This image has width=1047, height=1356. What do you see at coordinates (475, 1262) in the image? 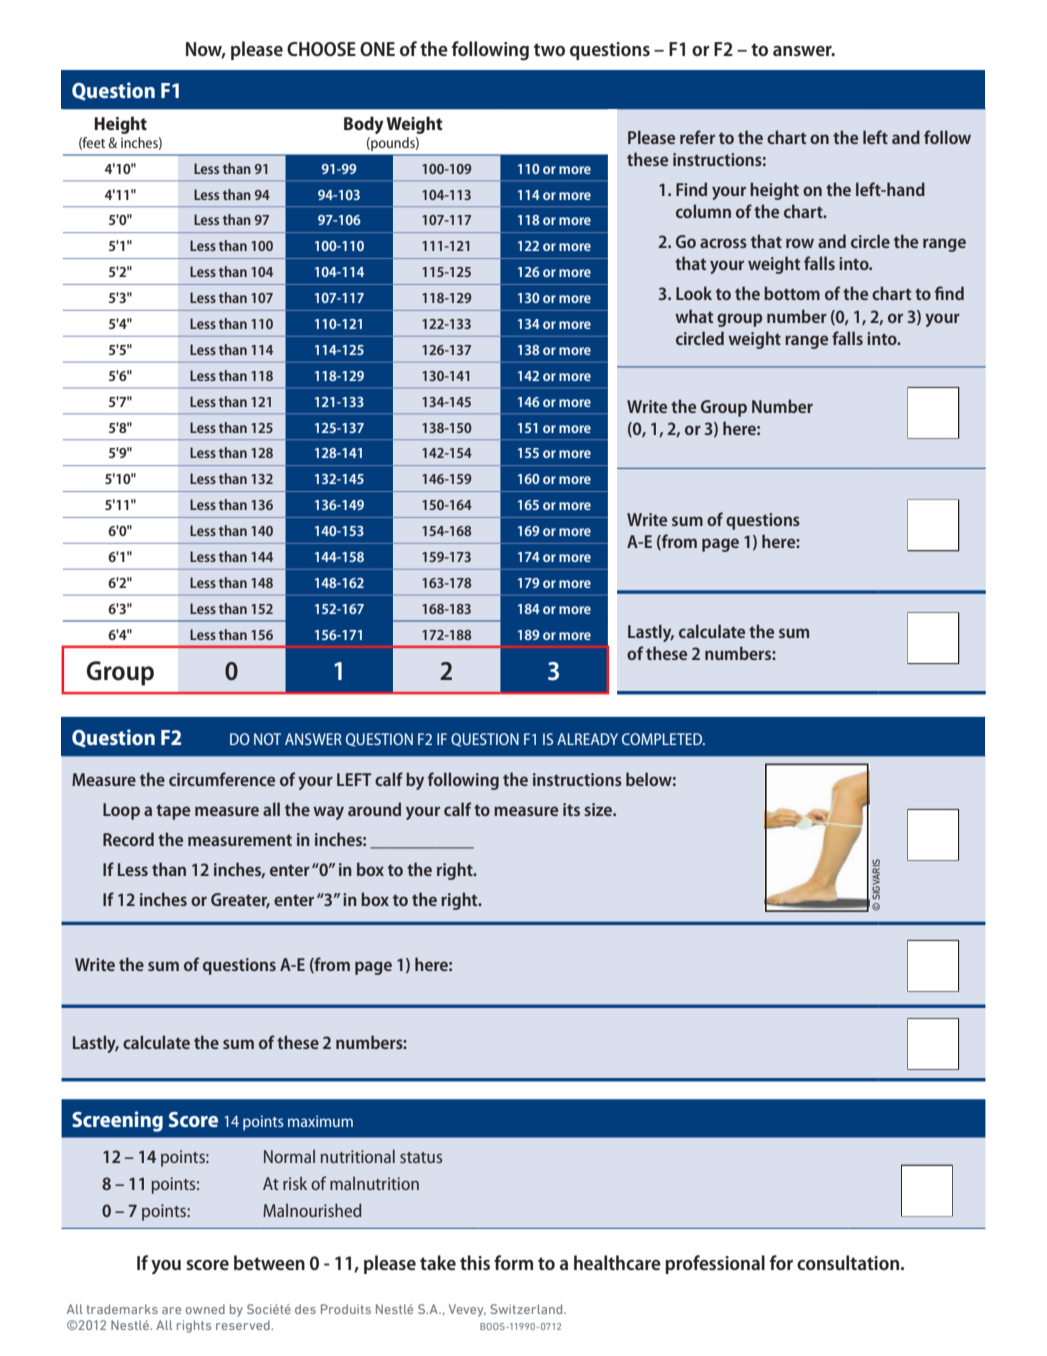
I see `this` at bounding box center [475, 1262].
